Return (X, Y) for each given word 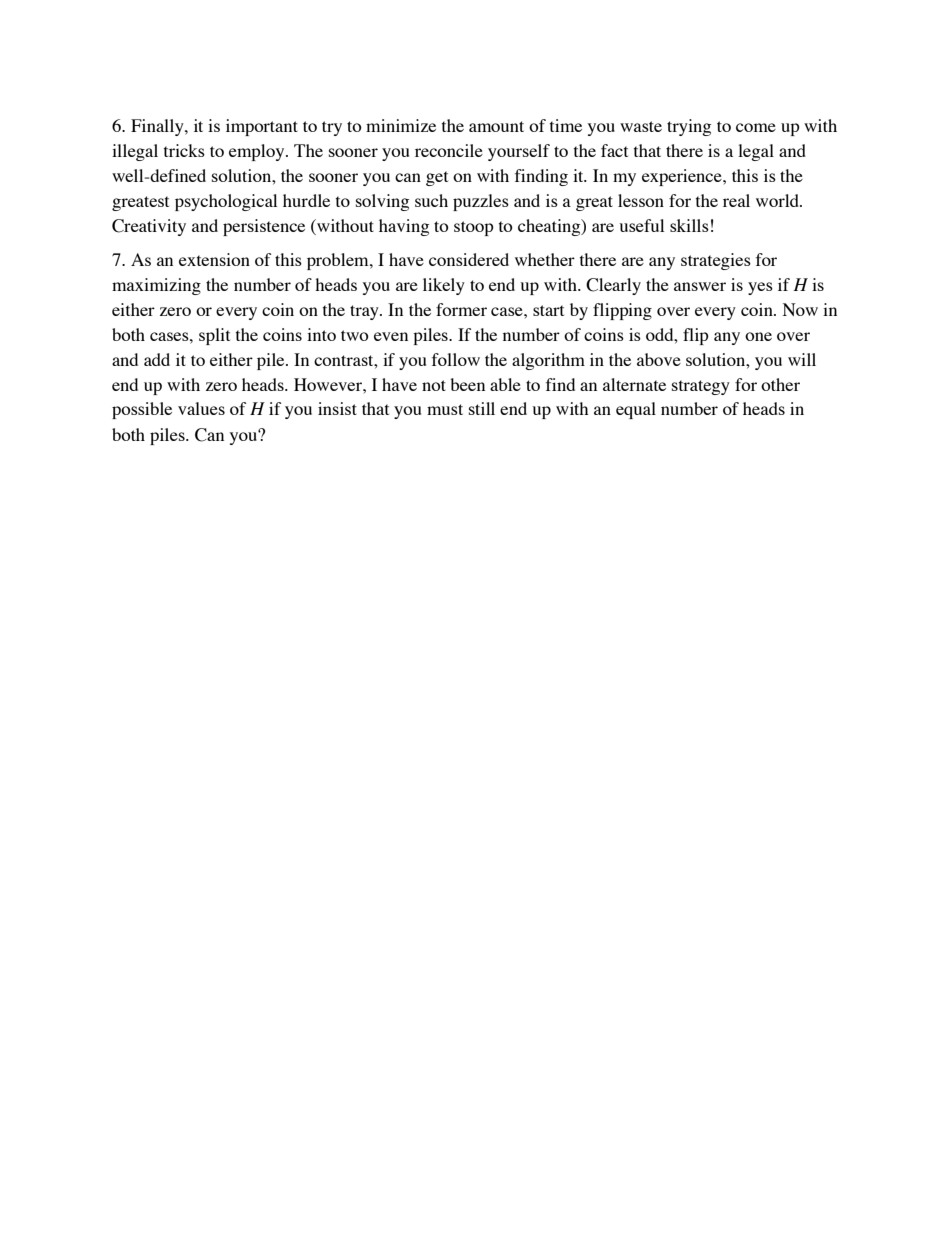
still (482, 408)
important (262, 127)
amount (496, 126)
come (756, 127)
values (201, 408)
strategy (701, 387)
